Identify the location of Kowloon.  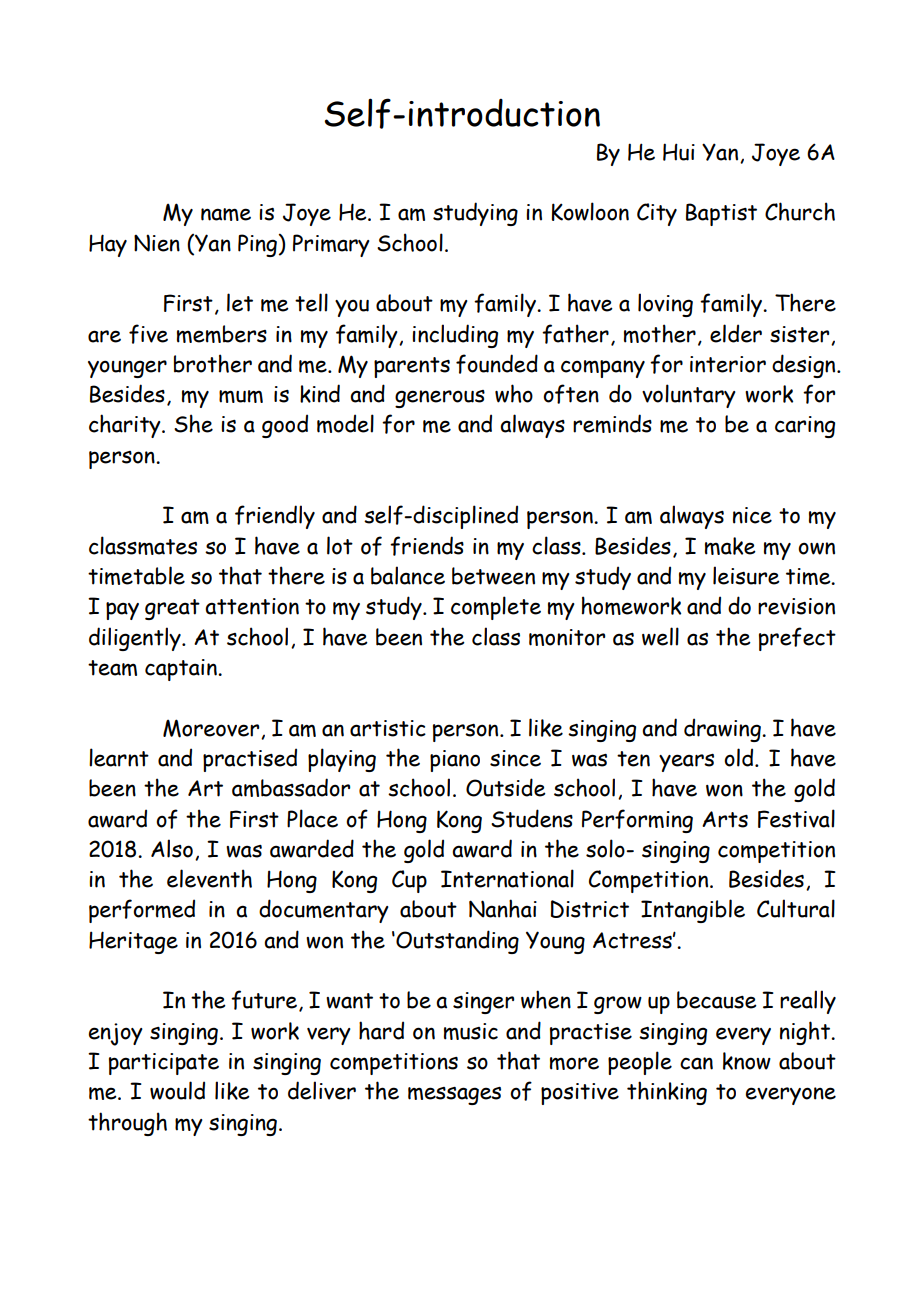
(590, 211).
